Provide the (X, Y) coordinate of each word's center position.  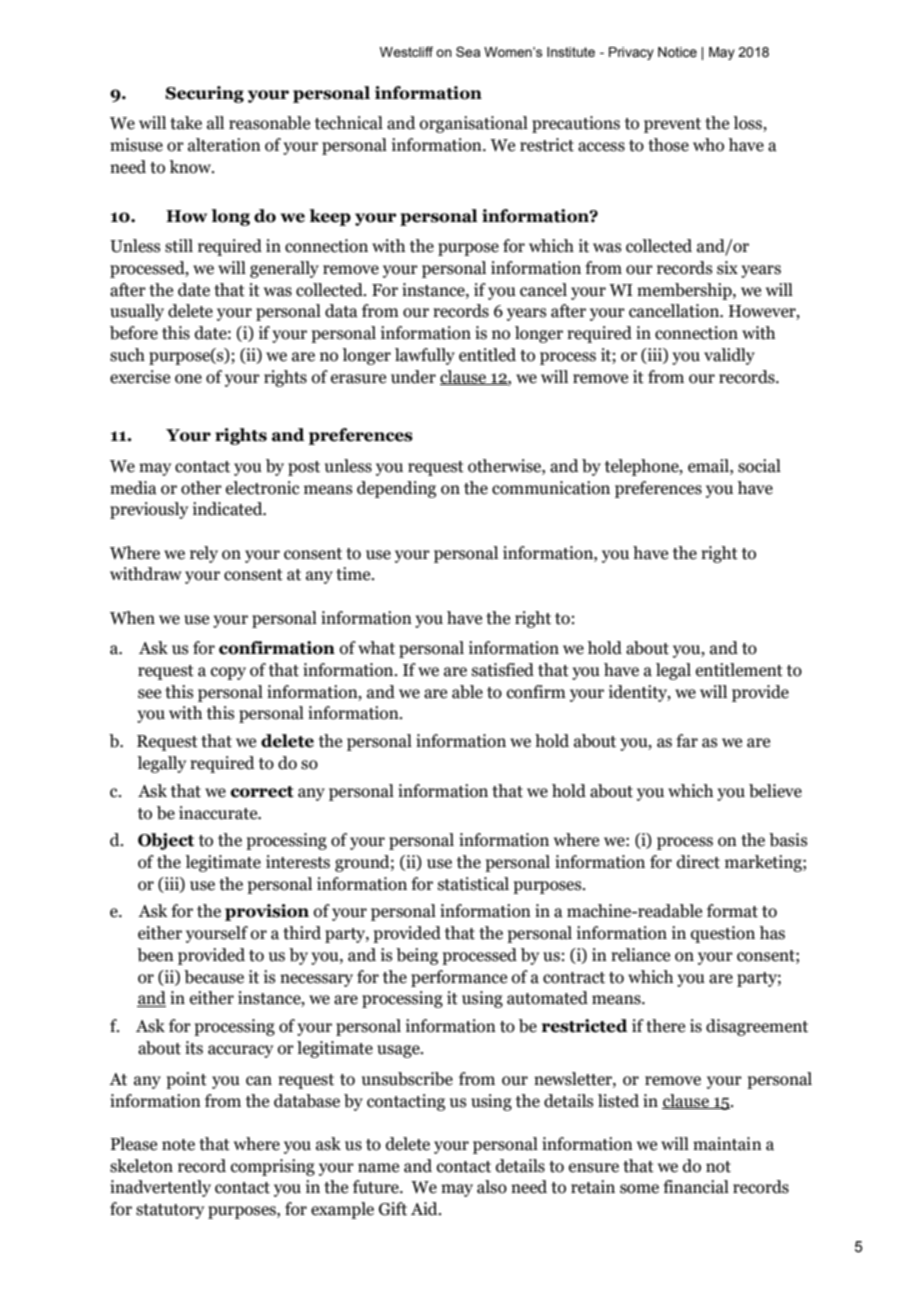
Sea (468, 51)
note (178, 1145)
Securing (204, 94)
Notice (677, 52)
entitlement (739, 670)
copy (228, 673)
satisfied (503, 670)
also (492, 1187)
